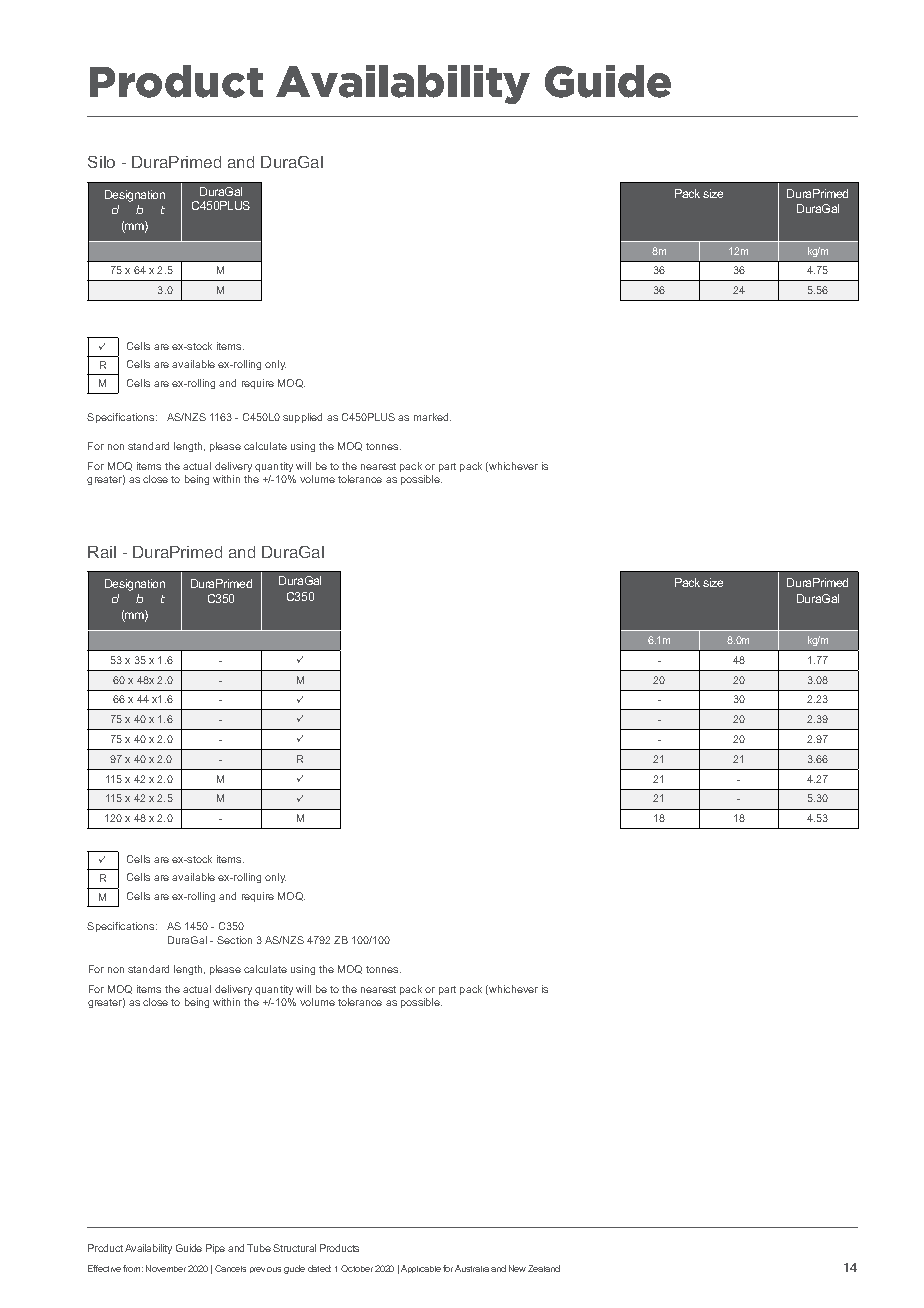  Describe the element at coordinates (102, 552) in the page. I see `Rail` at that location.
